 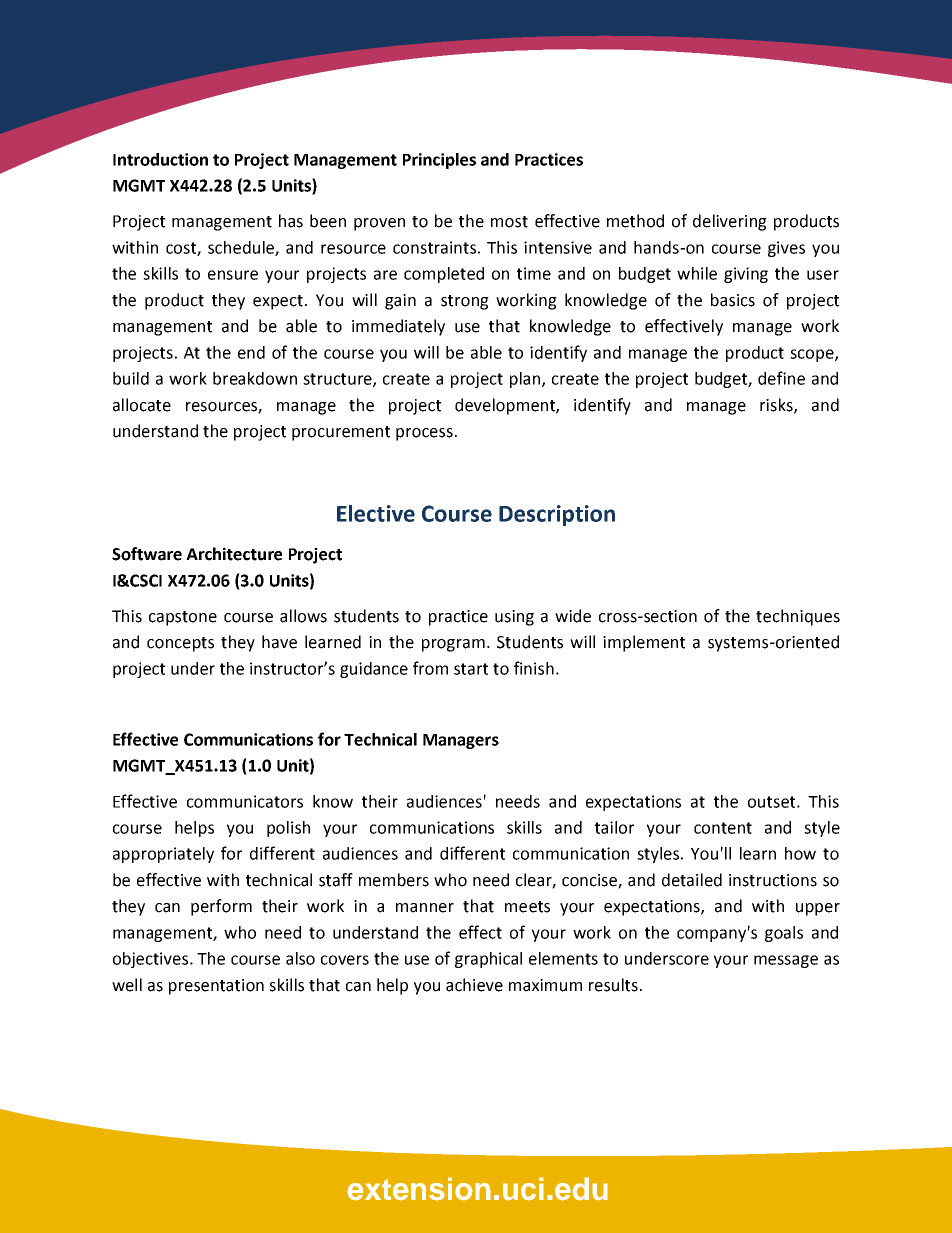 What do you see at coordinates (514, 618) in the document?
I see `using` at bounding box center [514, 618].
